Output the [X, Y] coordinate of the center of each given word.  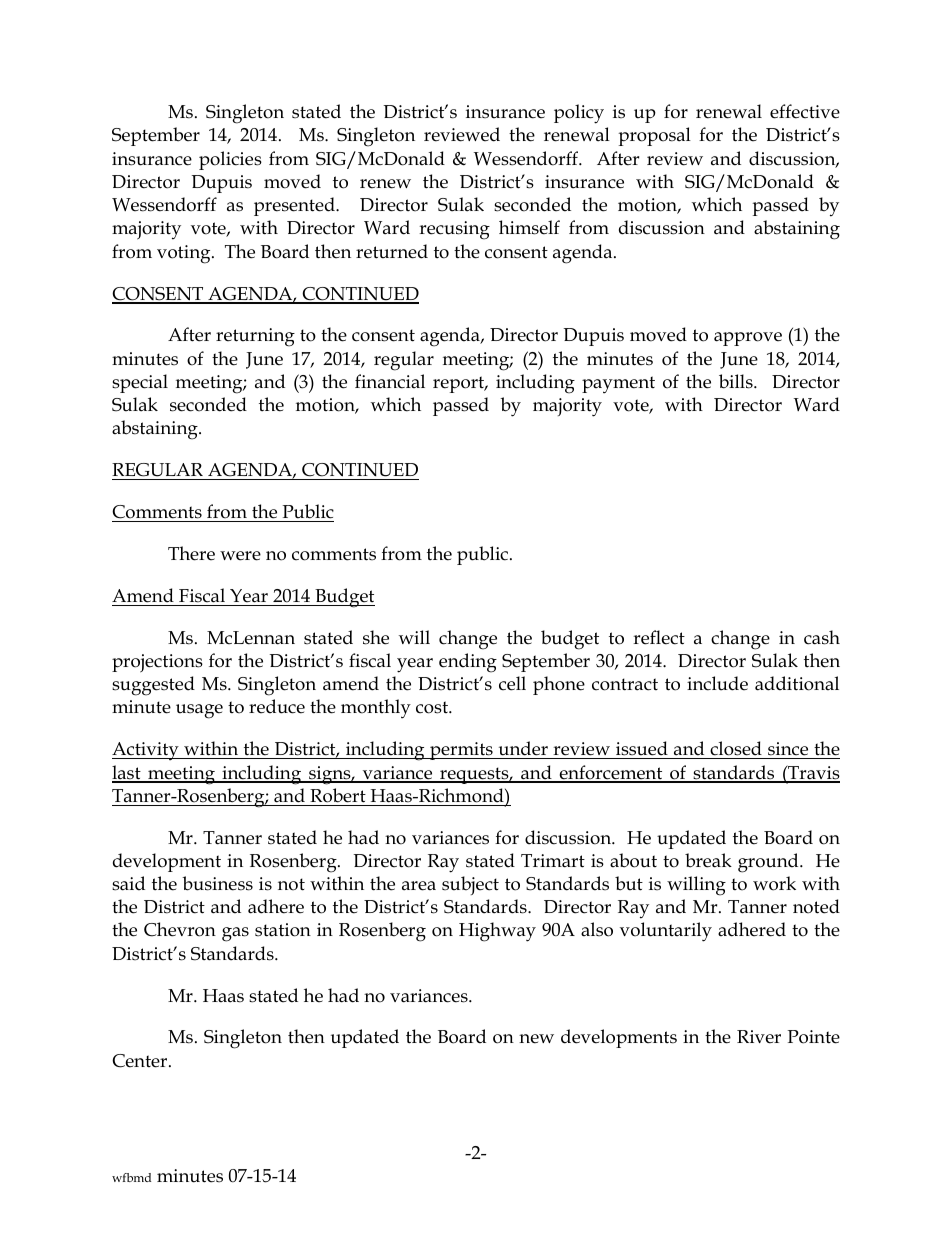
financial [390, 381]
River [759, 1037]
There [191, 553]
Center [141, 1061]
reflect [659, 637]
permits [461, 751]
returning [255, 337]
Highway [497, 932]
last [127, 773]
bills [737, 381]
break [708, 860]
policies [230, 160]
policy [579, 114]
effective [805, 111]
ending [468, 663]
